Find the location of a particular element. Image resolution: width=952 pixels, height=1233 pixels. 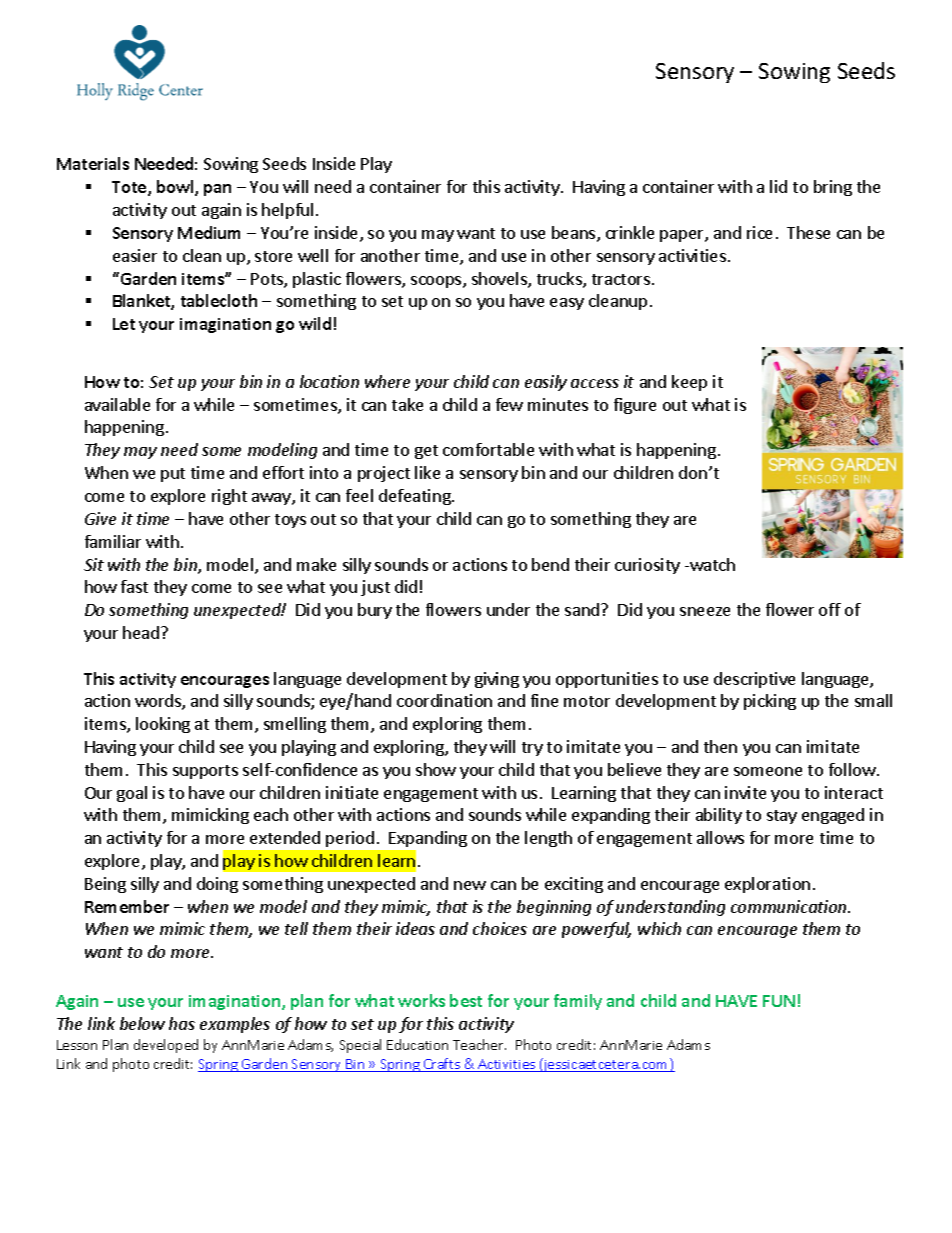

Crafts is located at coordinates (442, 1065).
